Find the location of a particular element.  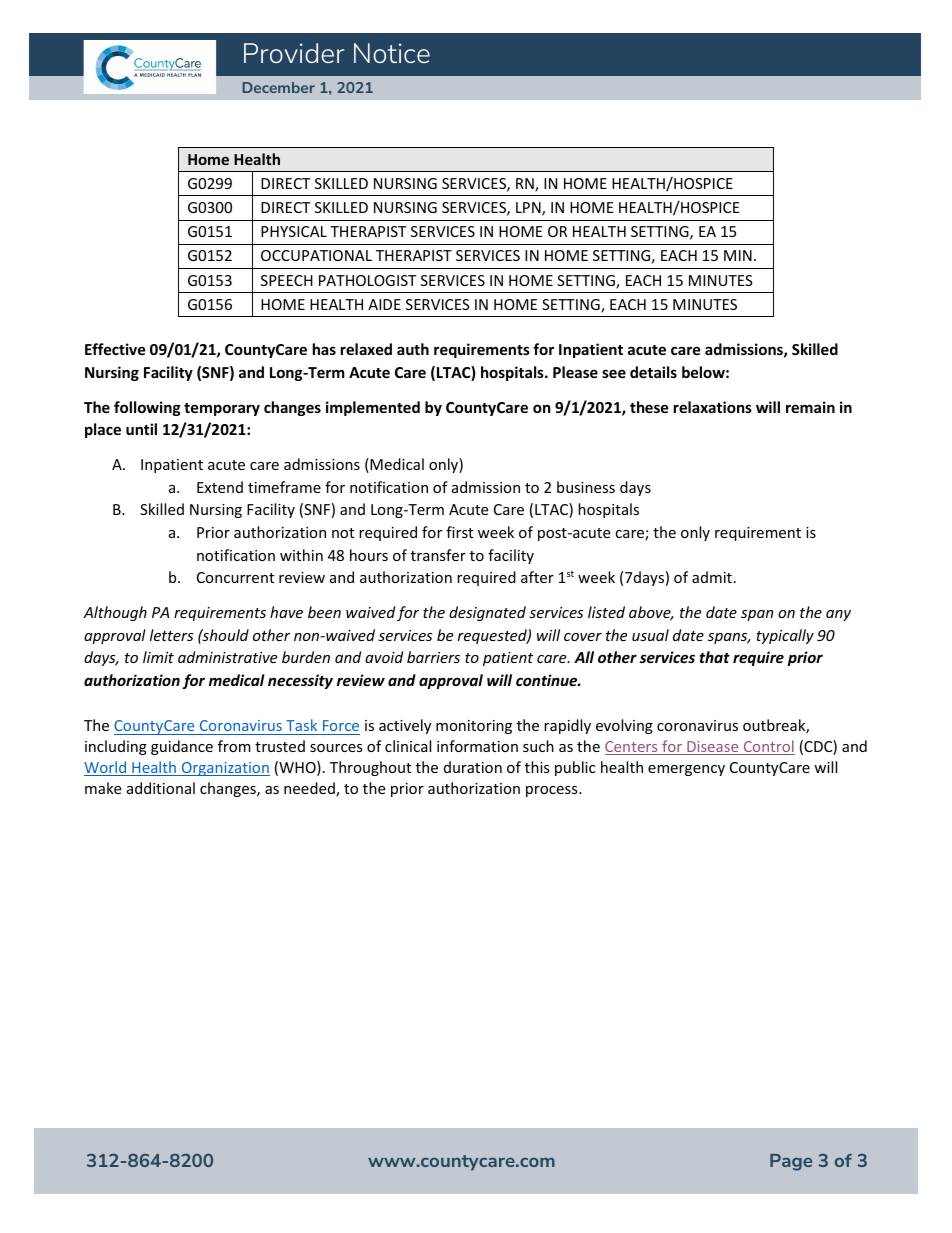

December is located at coordinates (279, 87).
